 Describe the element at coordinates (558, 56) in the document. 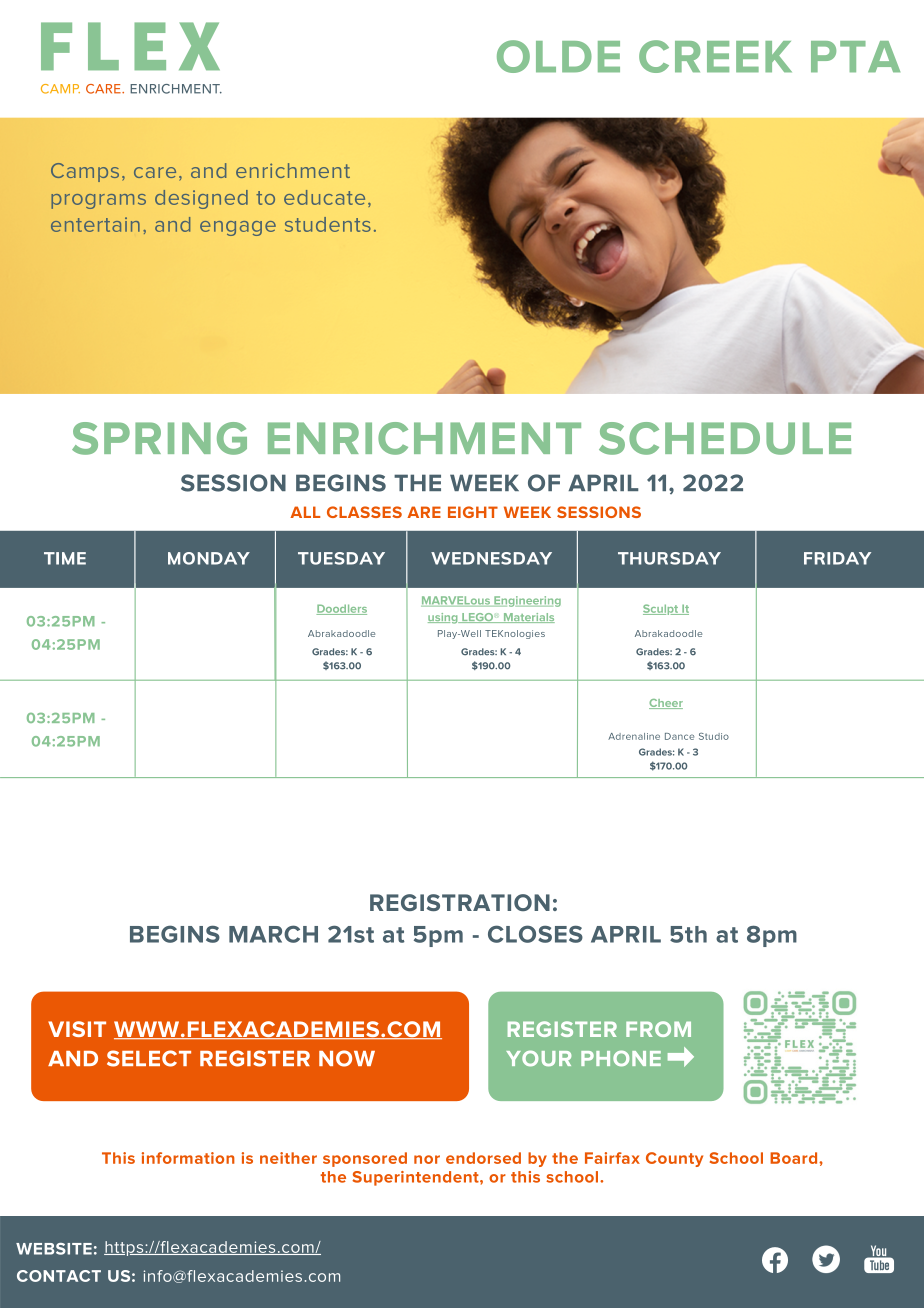

I see `OLDE` at that location.
